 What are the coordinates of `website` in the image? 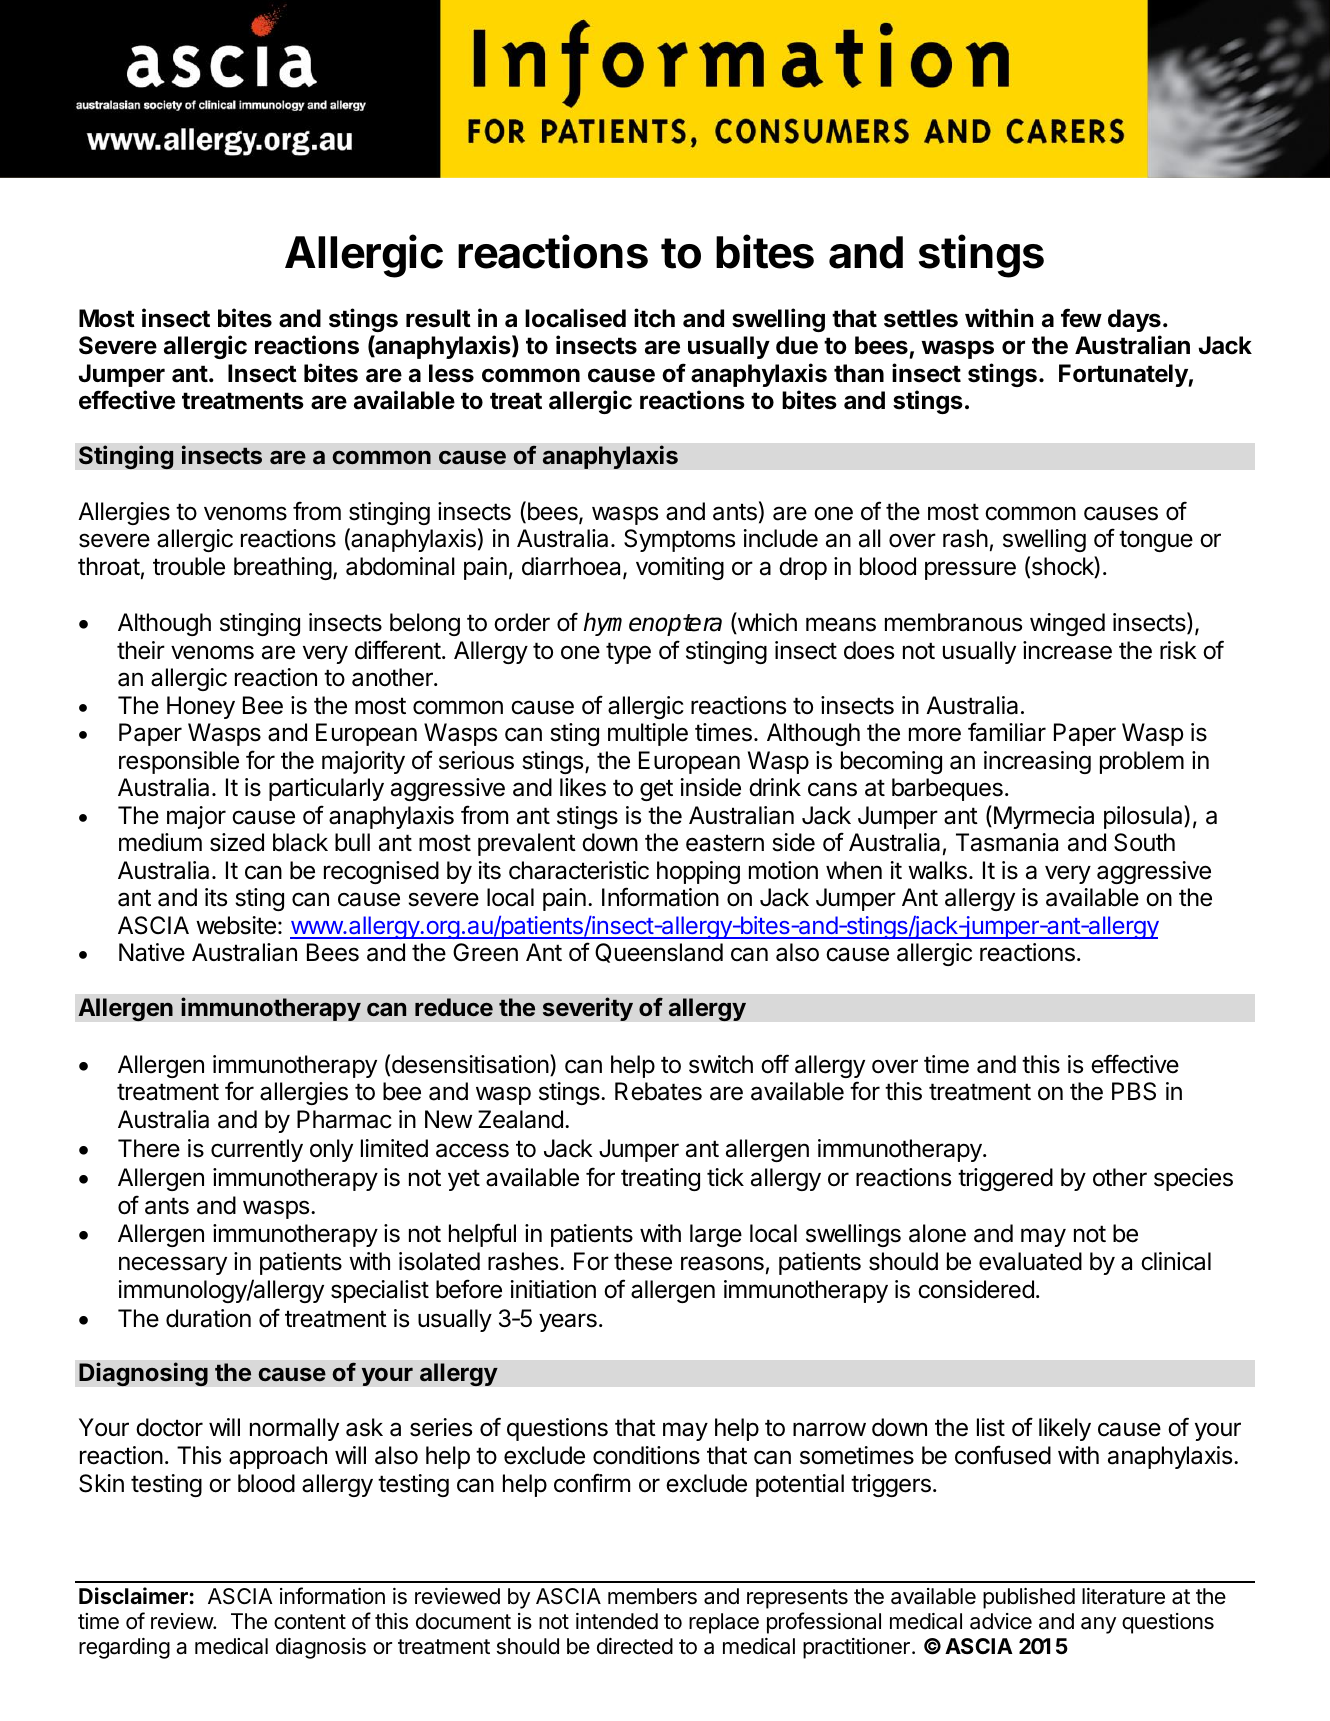 It's located at (236, 925).
